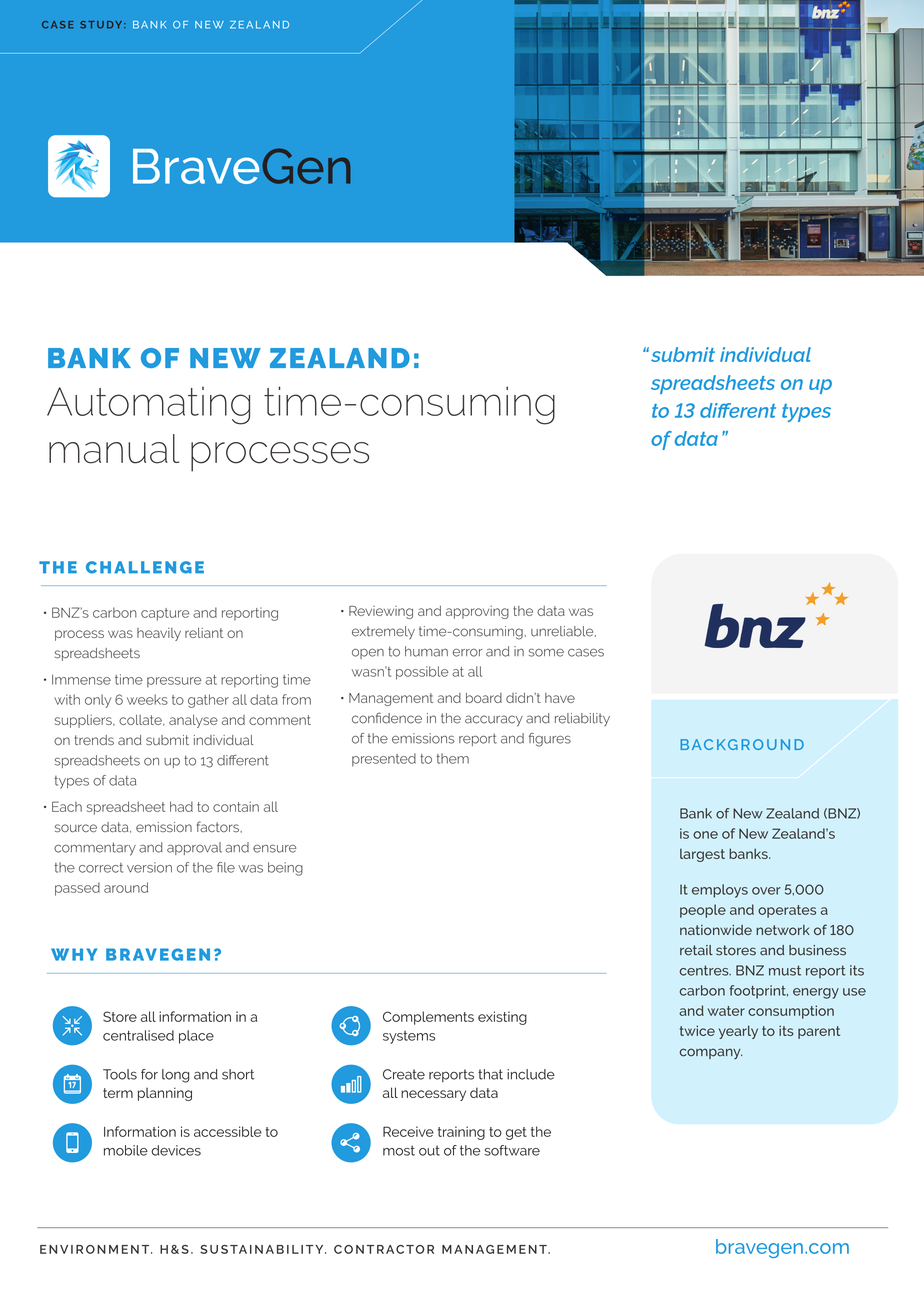 This screenshot has width=924, height=1308. I want to click on unreliable, so click(563, 631).
